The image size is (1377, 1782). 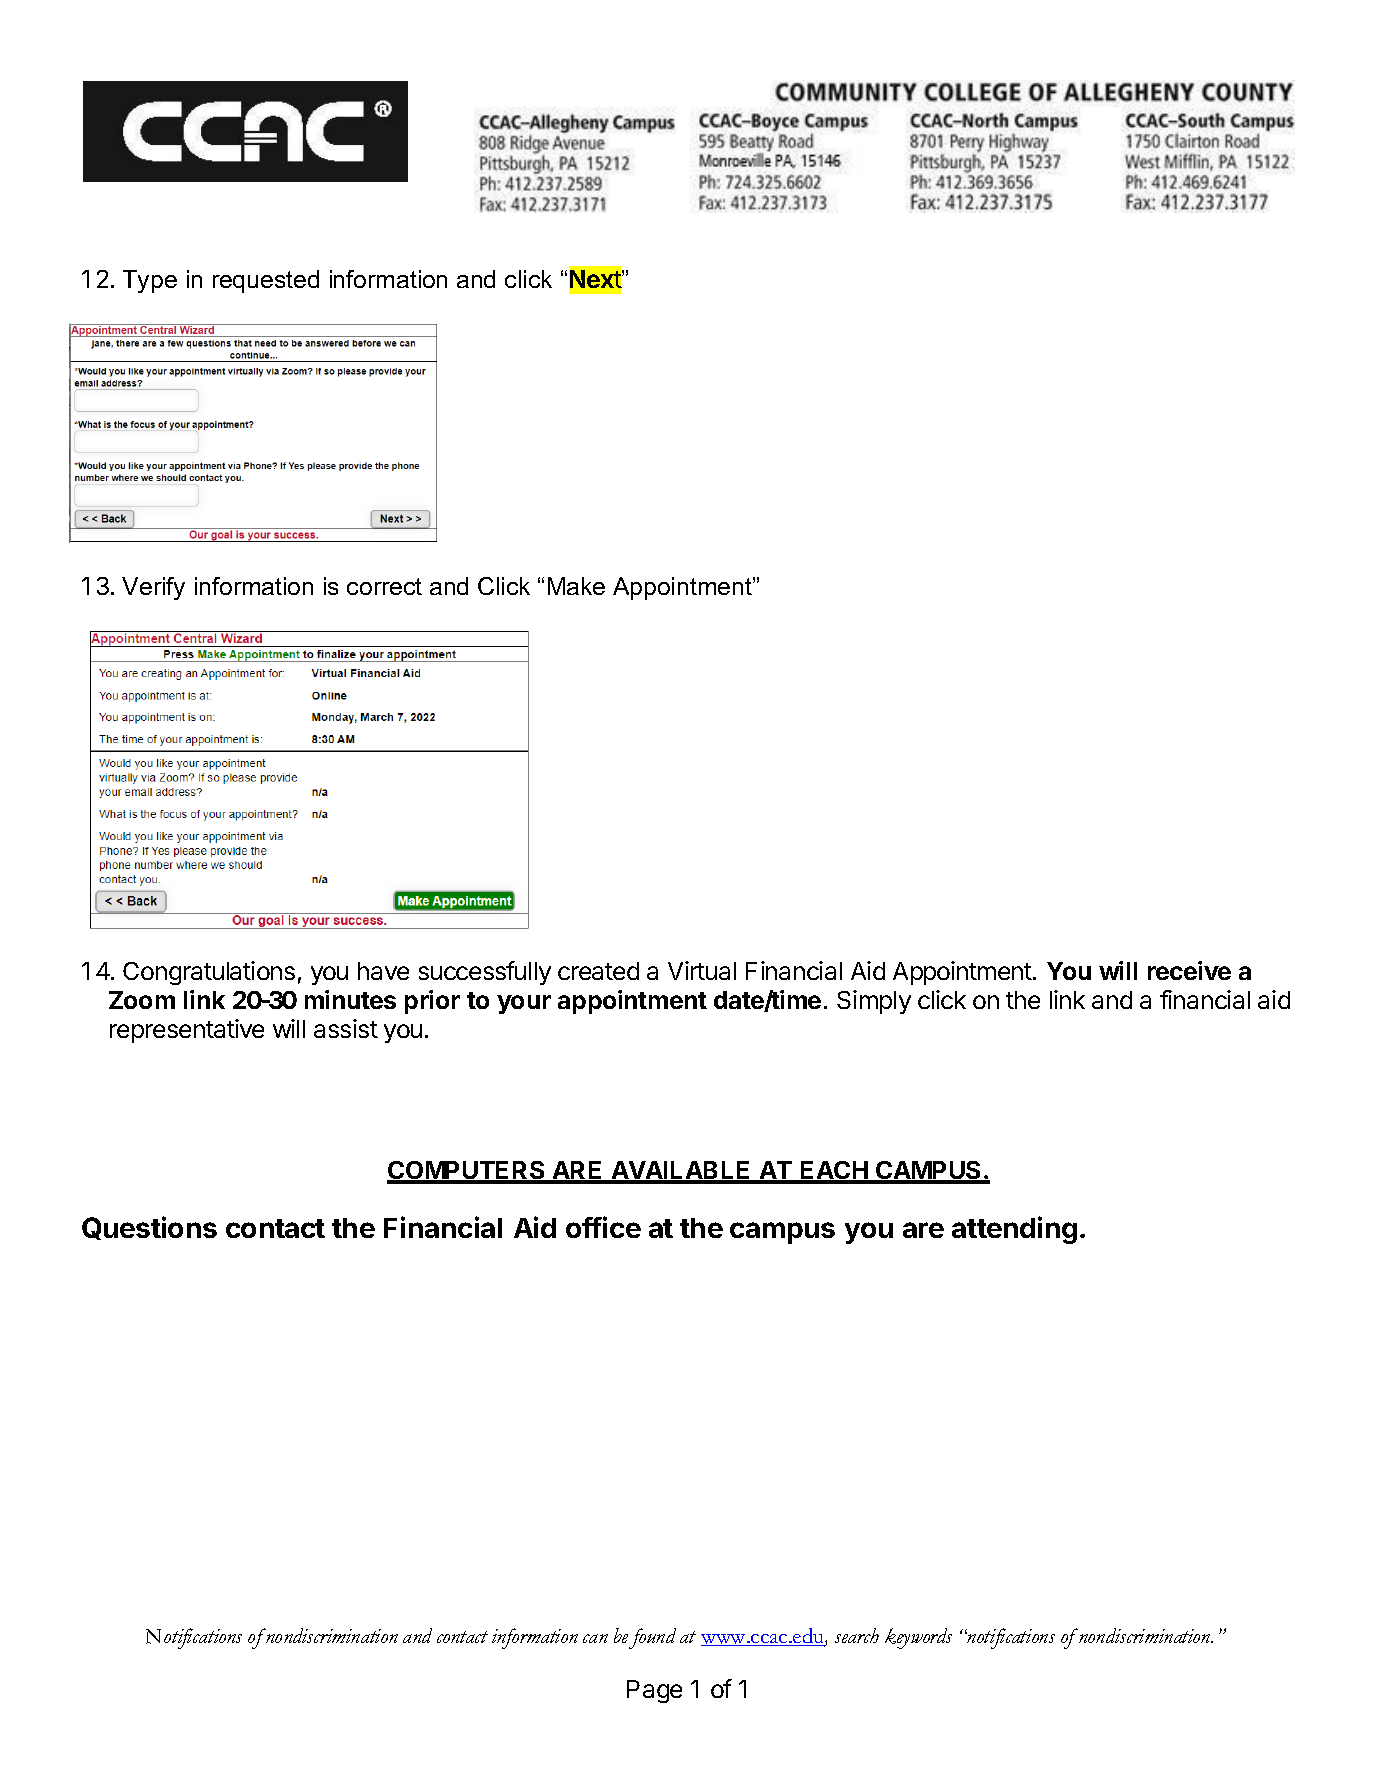 I want to click on Congratulations, so click(x=209, y=973).
